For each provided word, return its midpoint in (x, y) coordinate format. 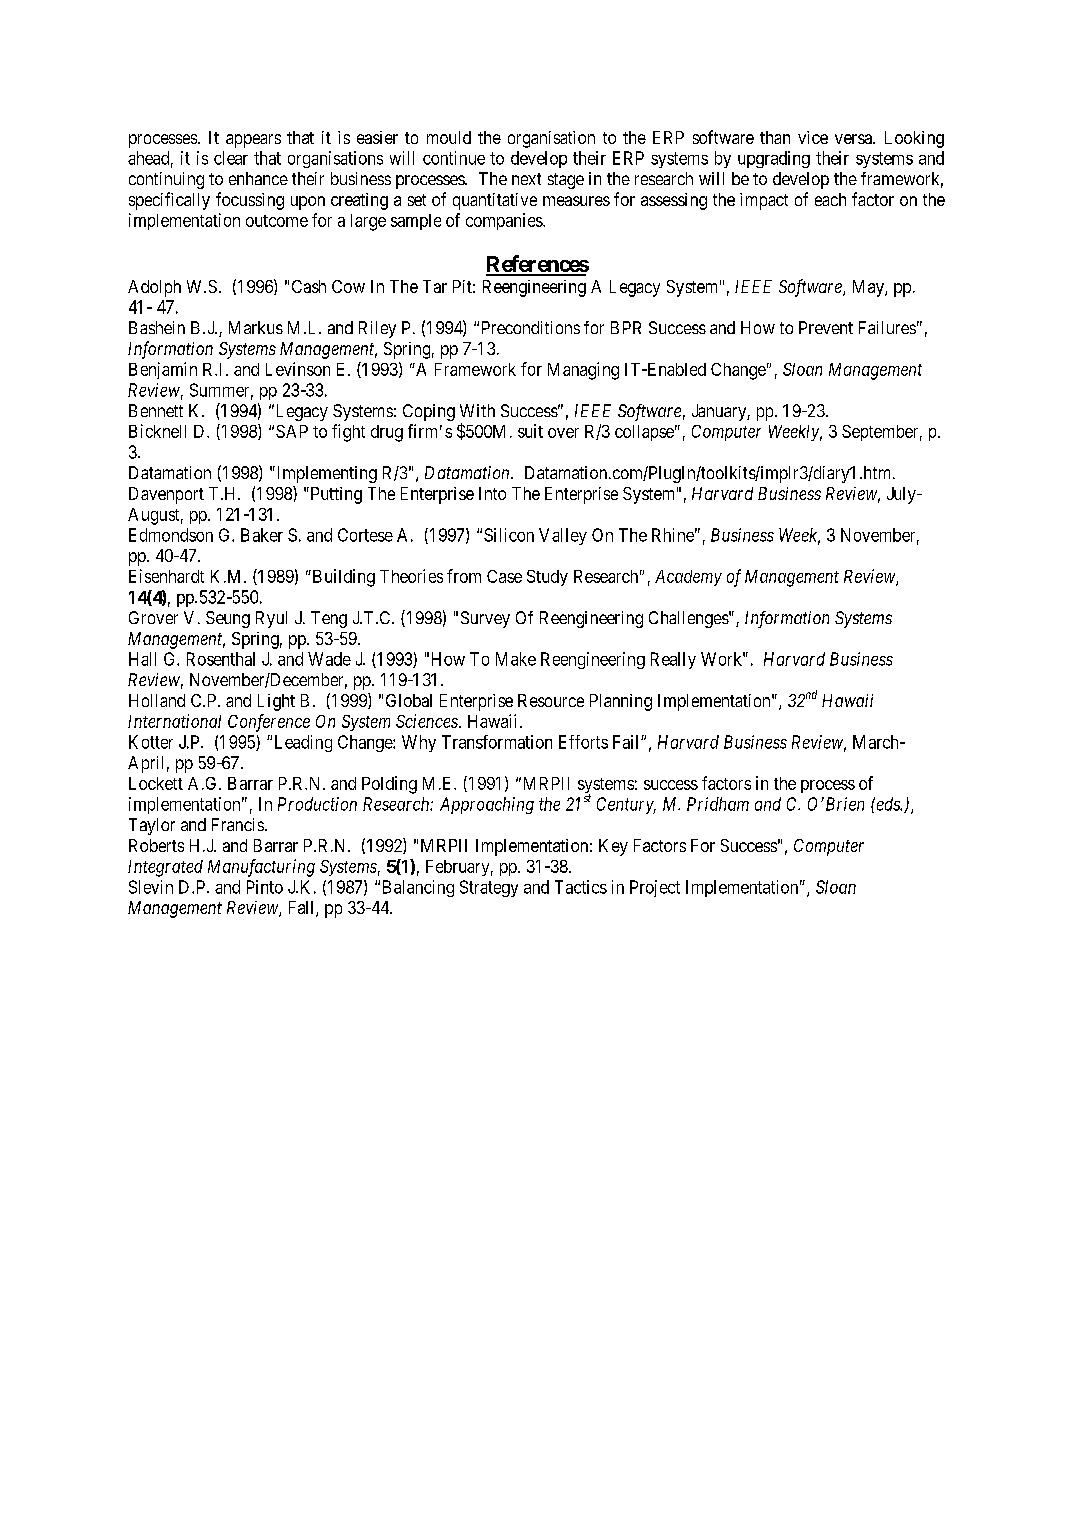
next (526, 179)
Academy (688, 578)
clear (231, 158)
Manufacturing (261, 868)
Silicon (509, 535)
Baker (262, 535)
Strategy (489, 888)
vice (813, 137)
